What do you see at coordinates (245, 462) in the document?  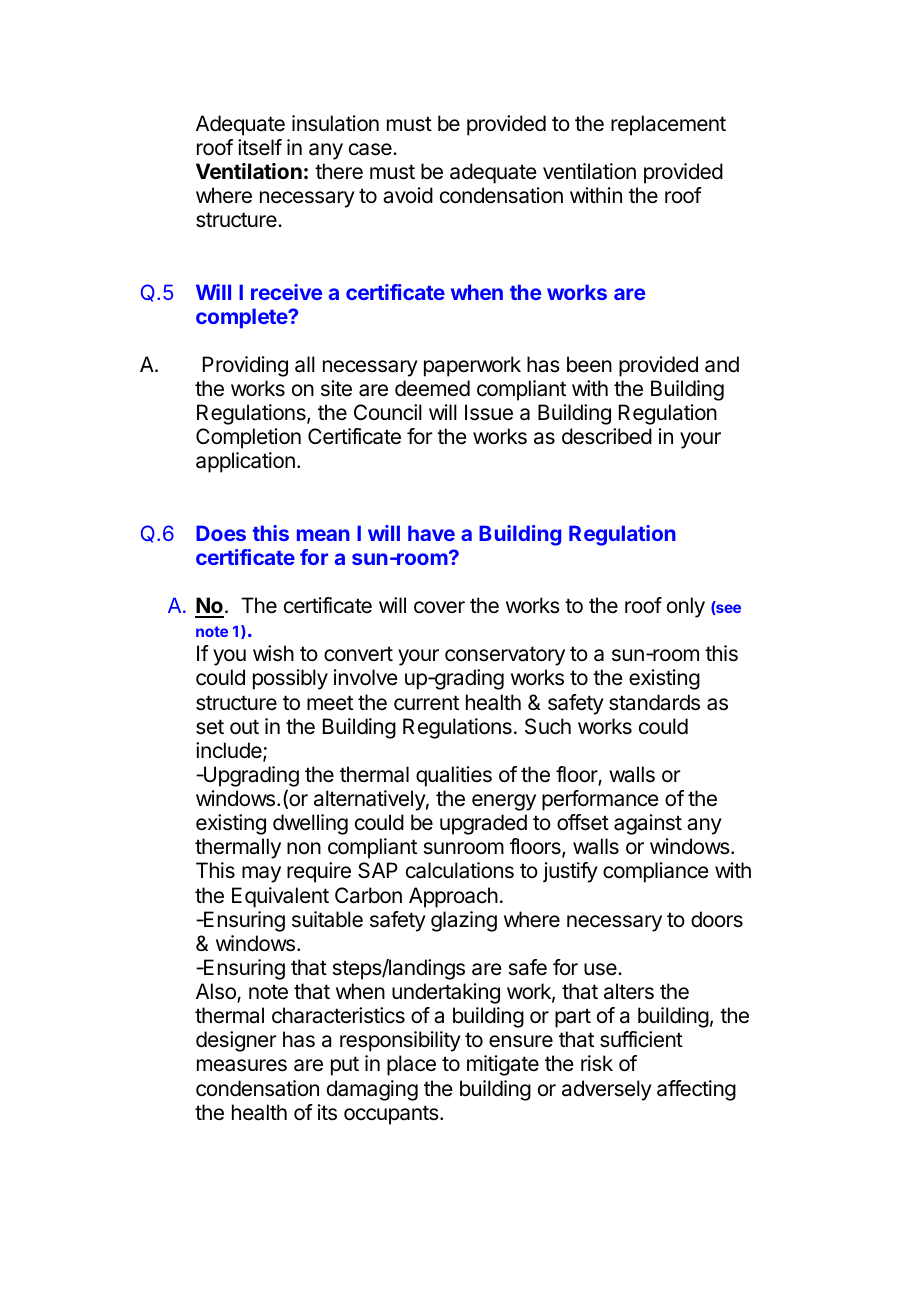 I see `application` at bounding box center [245, 462].
